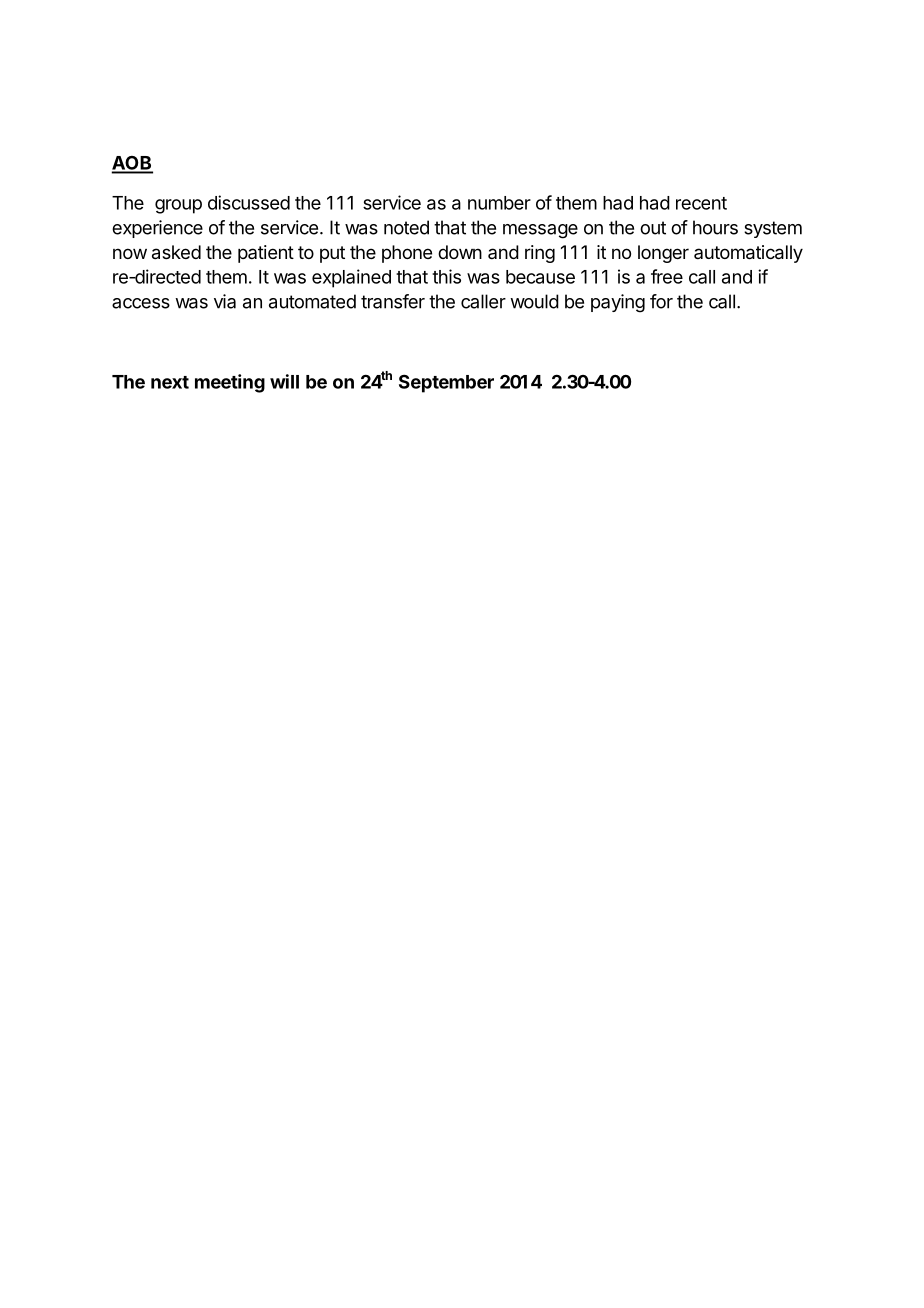 The image size is (924, 1308). What do you see at coordinates (284, 381) in the image?
I see `will` at bounding box center [284, 381].
